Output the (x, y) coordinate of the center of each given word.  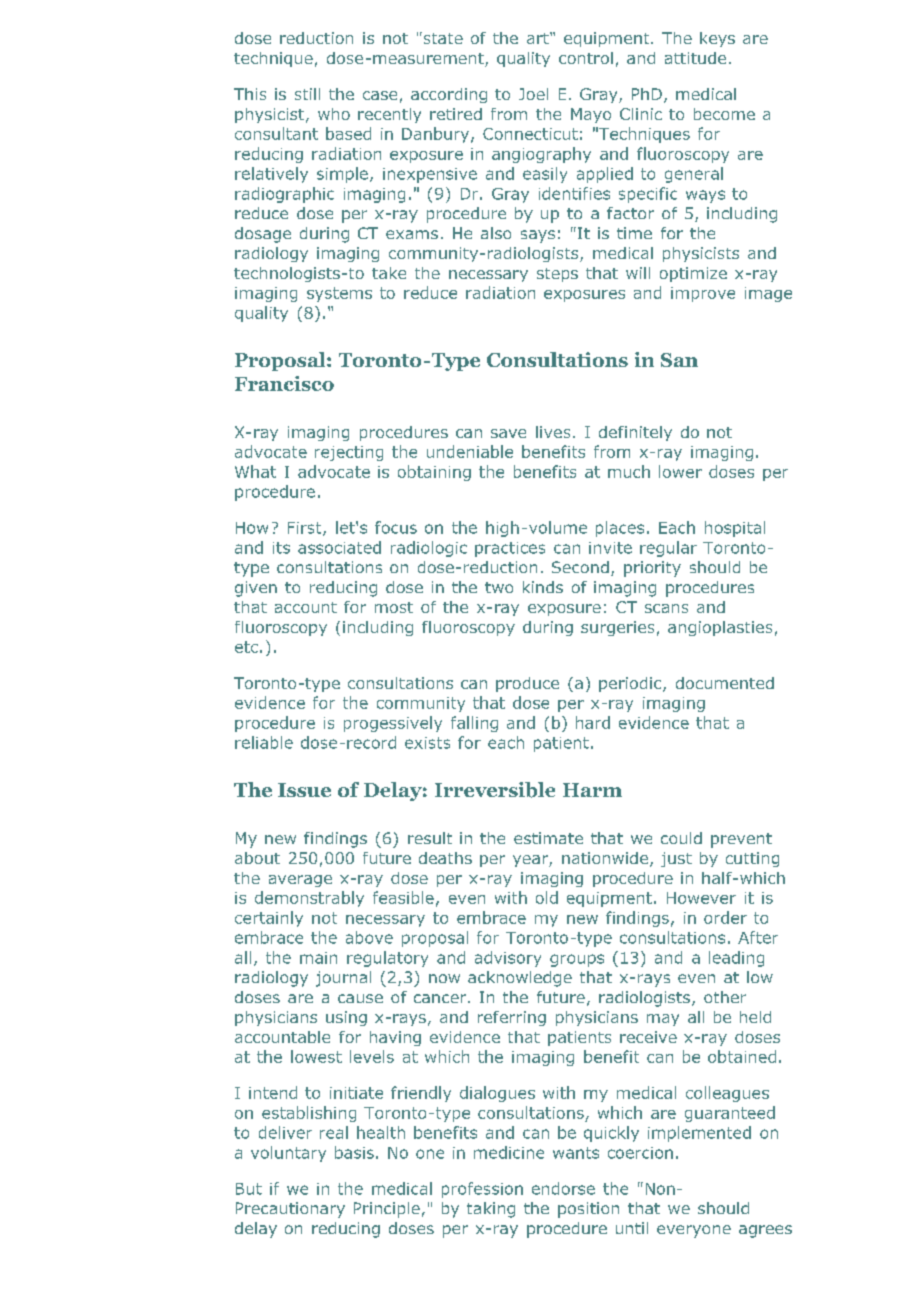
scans (666, 608)
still (307, 94)
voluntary (288, 1154)
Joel (533, 94)
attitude (695, 58)
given (256, 589)
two (499, 587)
